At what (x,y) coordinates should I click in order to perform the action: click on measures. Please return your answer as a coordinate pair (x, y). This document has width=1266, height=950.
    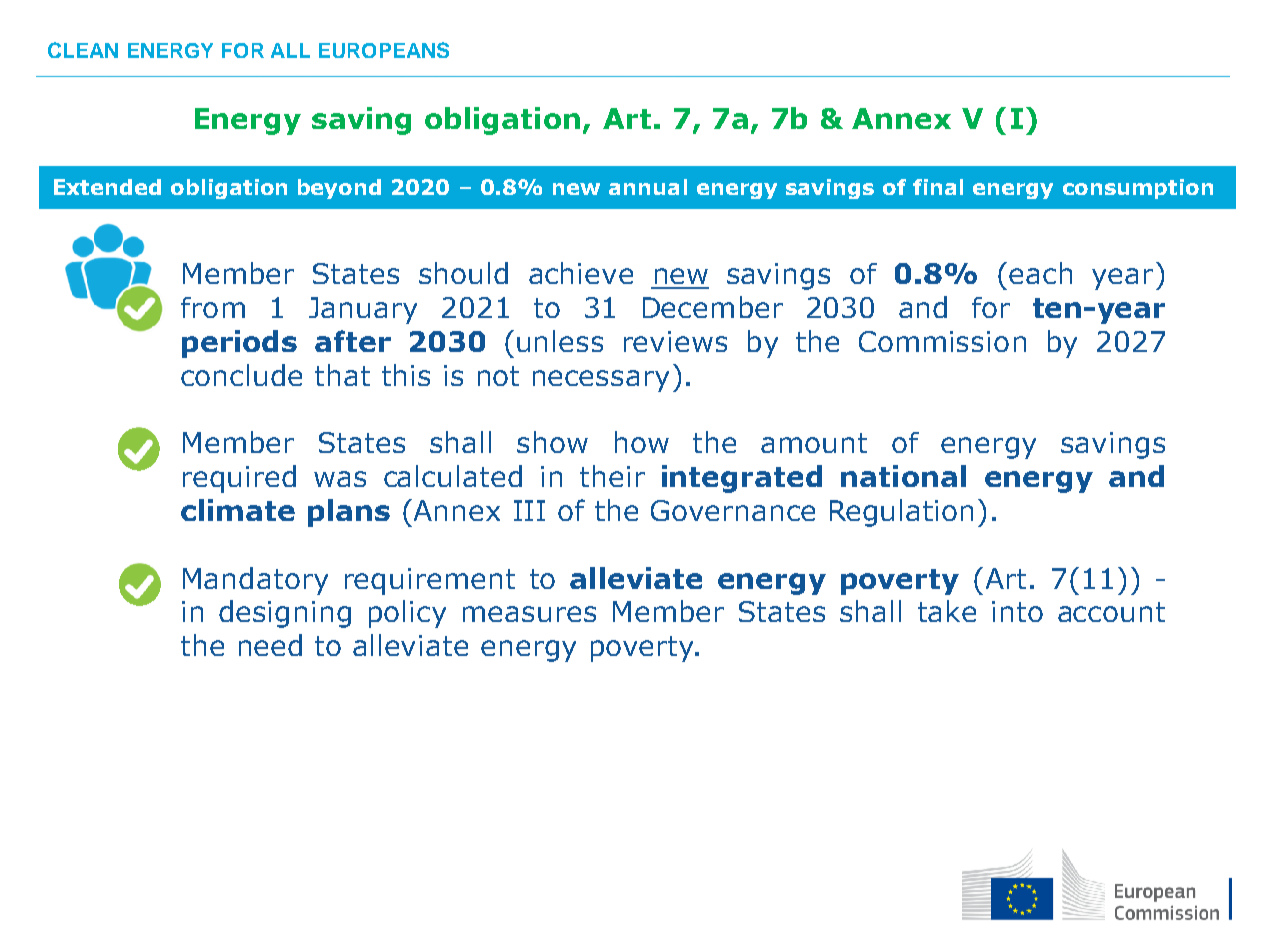
    Looking at the image, I should click on (529, 614).
